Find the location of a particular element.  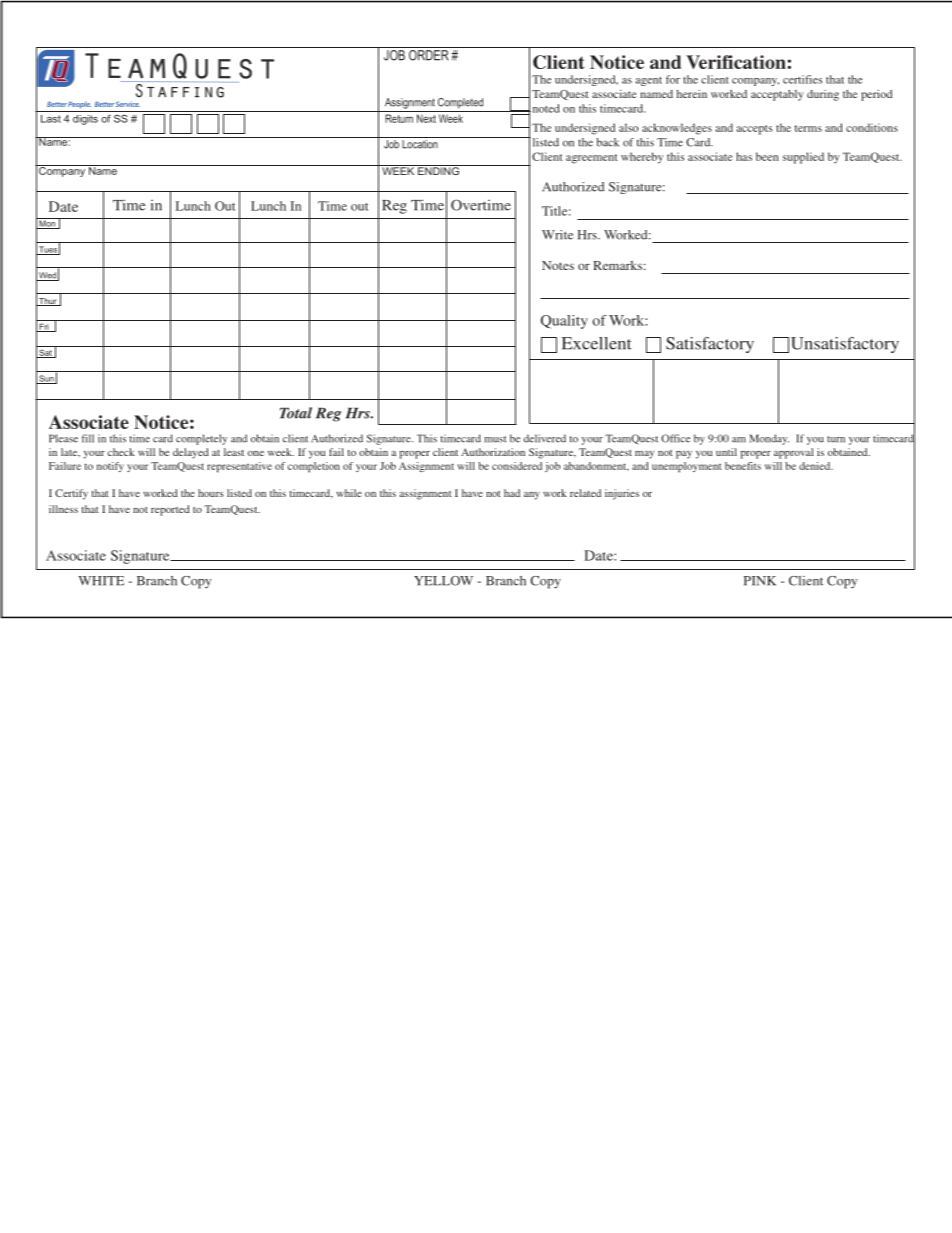

benefits is located at coordinates (743, 466).
